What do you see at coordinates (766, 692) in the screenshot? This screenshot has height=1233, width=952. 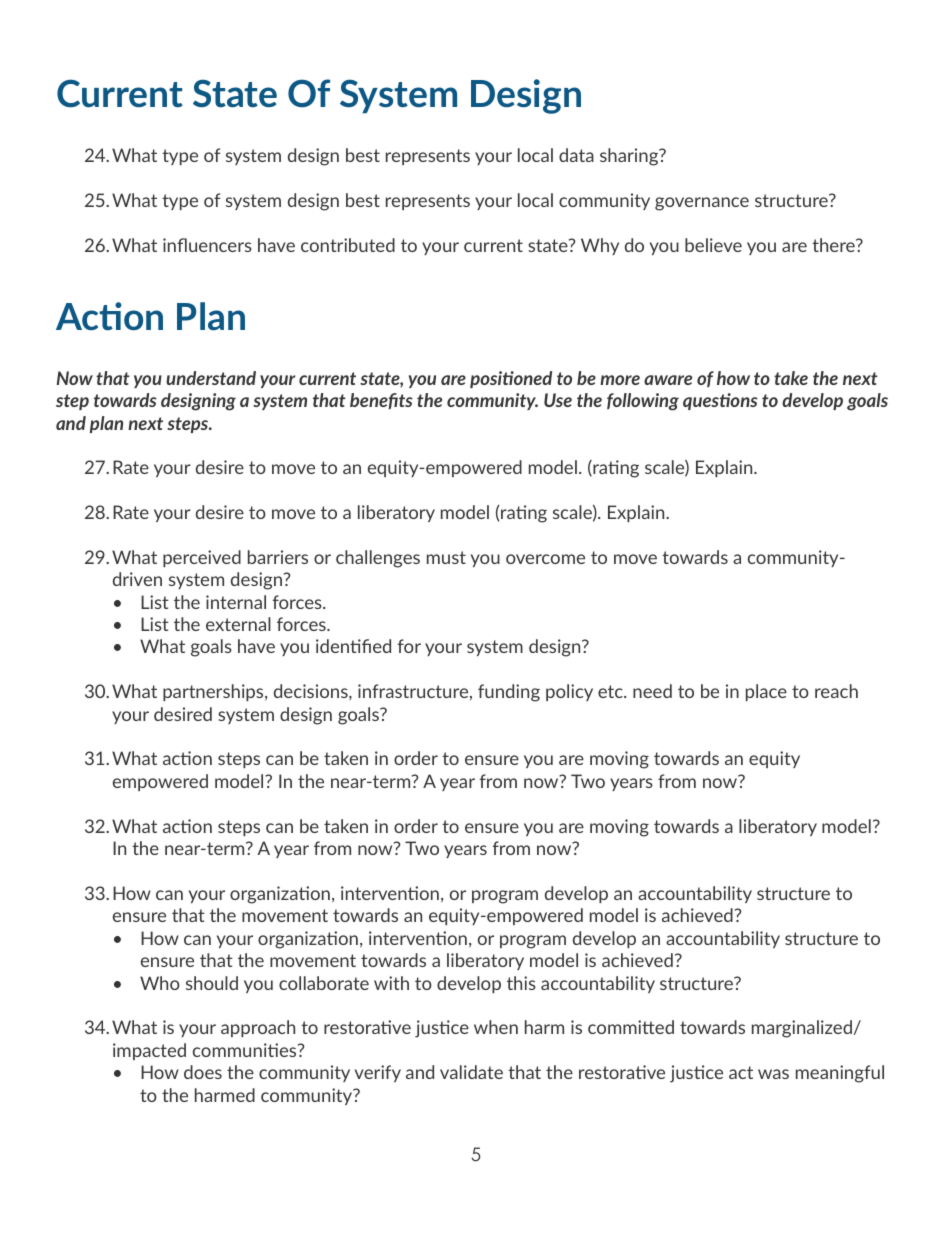 I see `place` at bounding box center [766, 692].
